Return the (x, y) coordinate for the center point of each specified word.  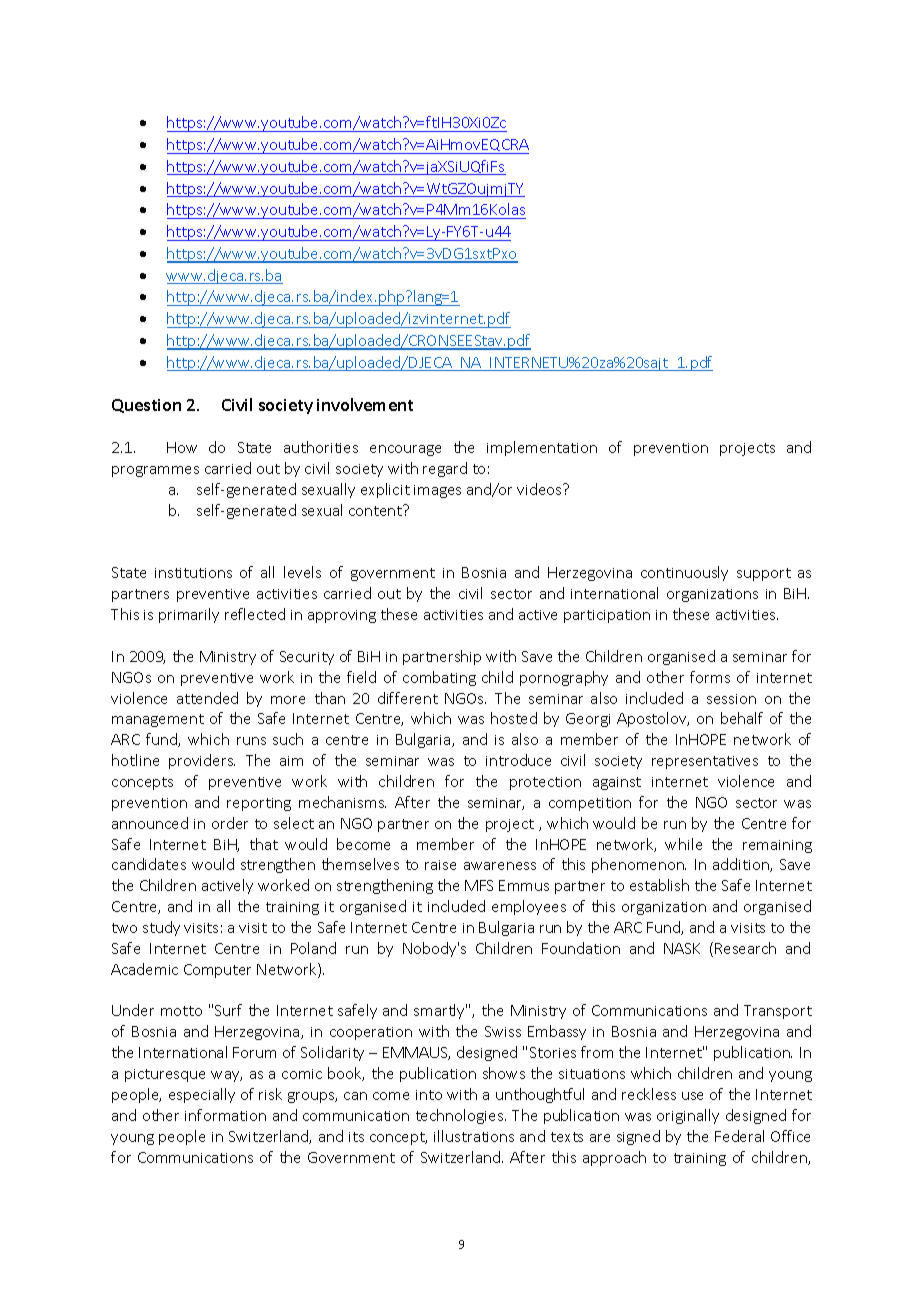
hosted (514, 718)
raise (440, 865)
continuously (684, 573)
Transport (778, 1012)
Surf (228, 1010)
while (683, 844)
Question (146, 406)
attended (207, 698)
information (225, 1115)
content (377, 510)
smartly (440, 1011)
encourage (405, 450)
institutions (193, 573)
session (731, 699)
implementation (542, 448)
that (264, 844)
